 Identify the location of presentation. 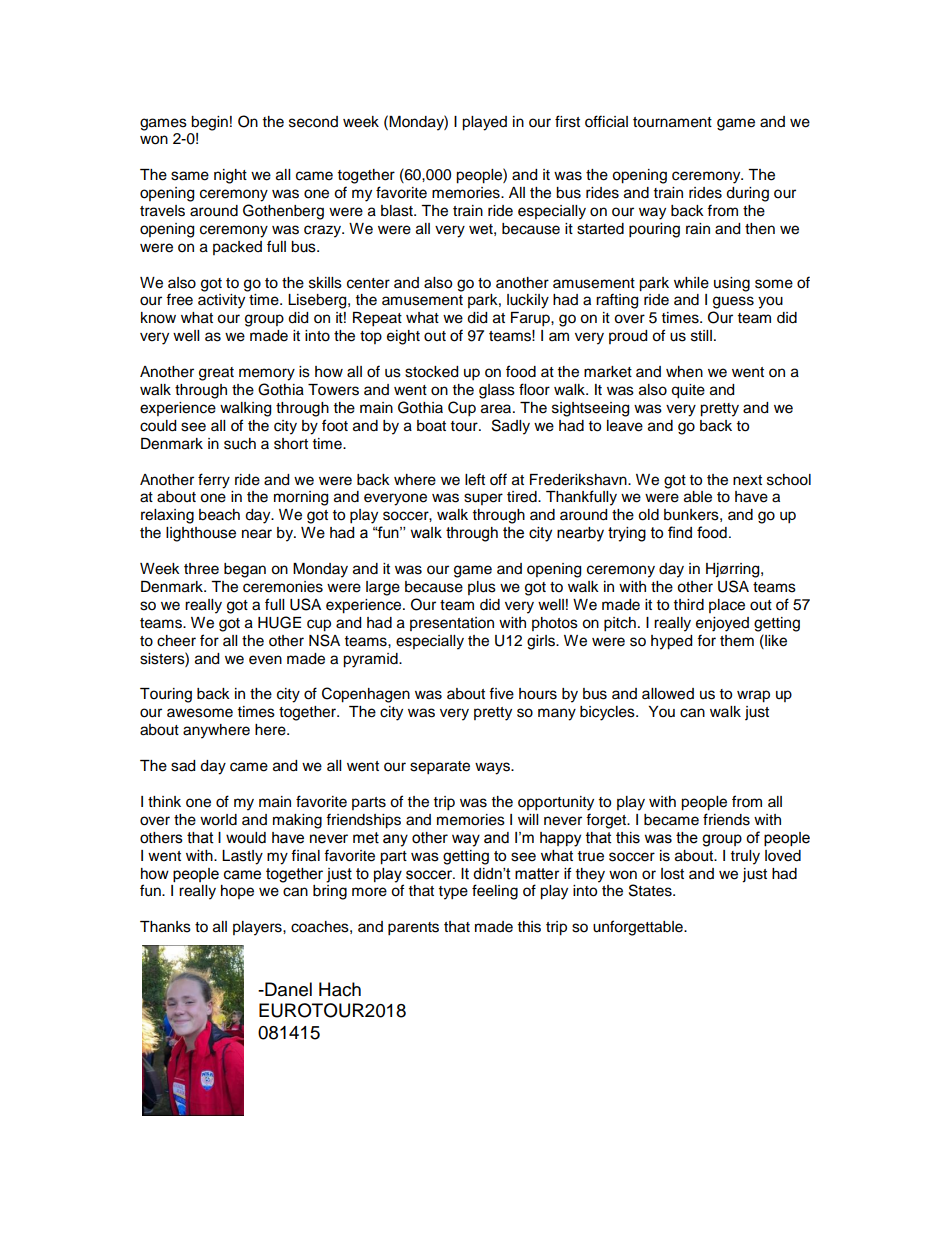
(452, 624).
